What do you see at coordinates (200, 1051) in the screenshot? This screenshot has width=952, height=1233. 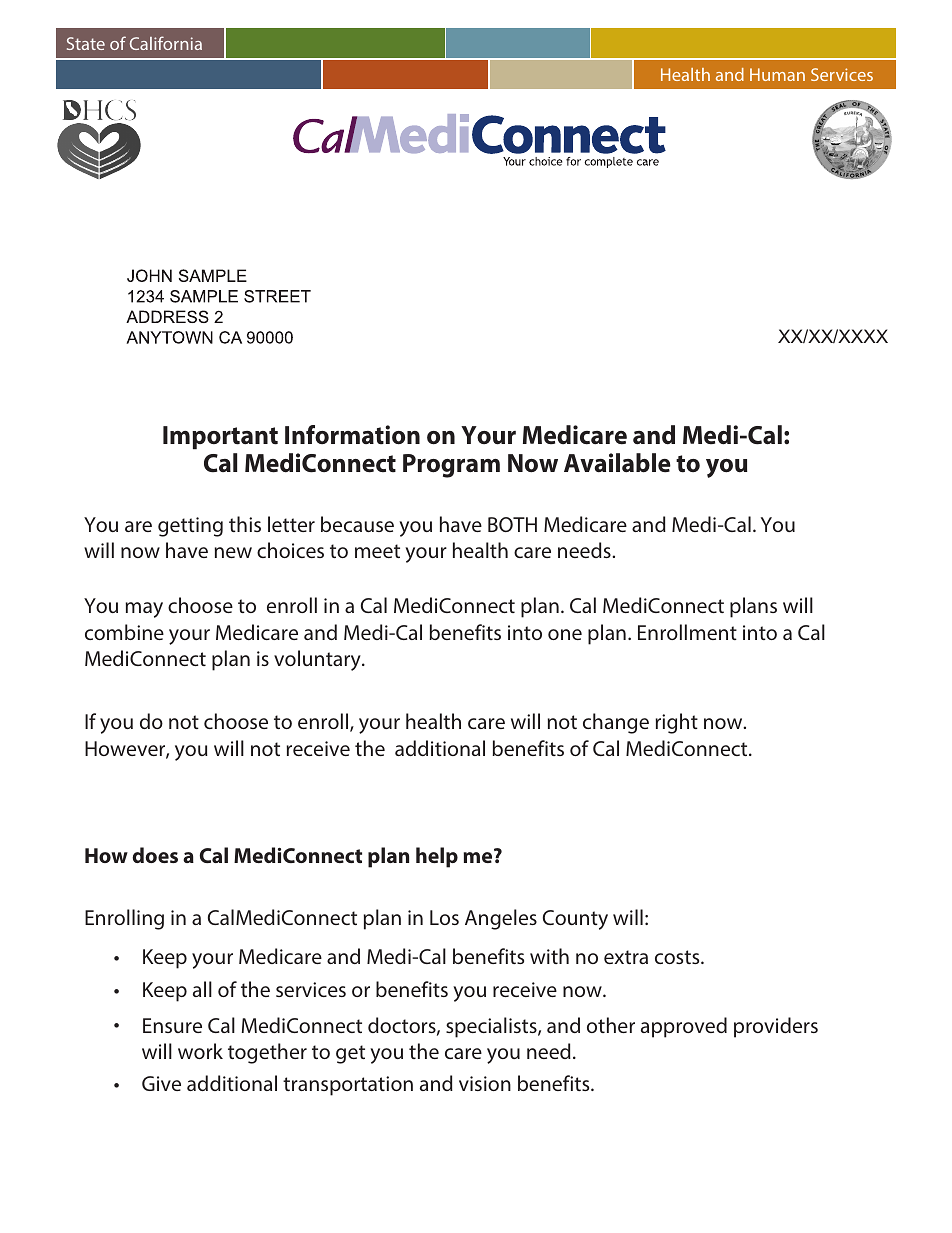 I see `work` at bounding box center [200, 1051].
